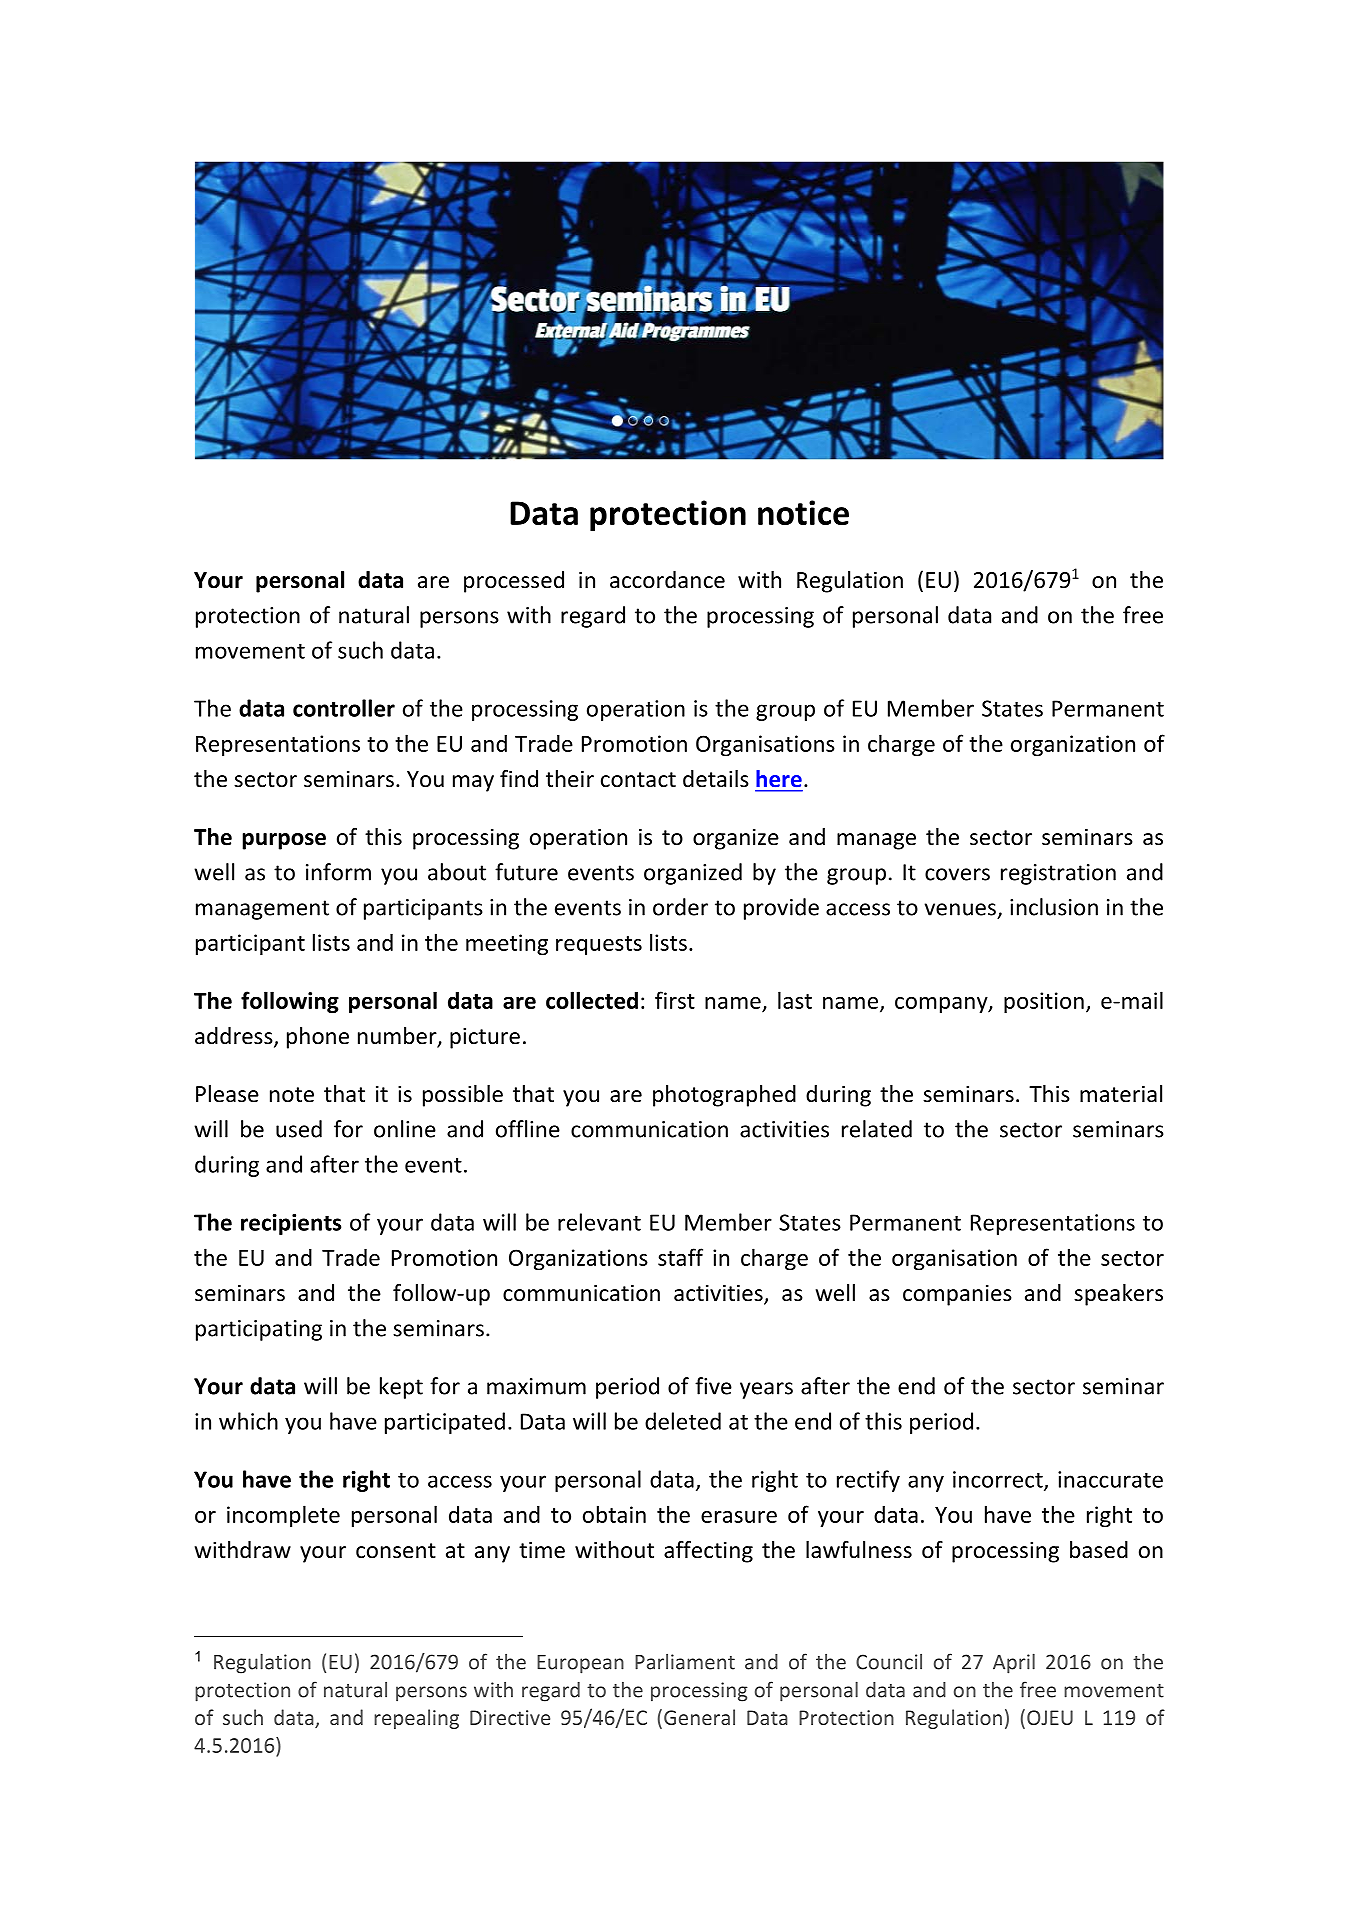  What do you see at coordinates (680, 907) in the screenshot?
I see `order` at bounding box center [680, 907].
